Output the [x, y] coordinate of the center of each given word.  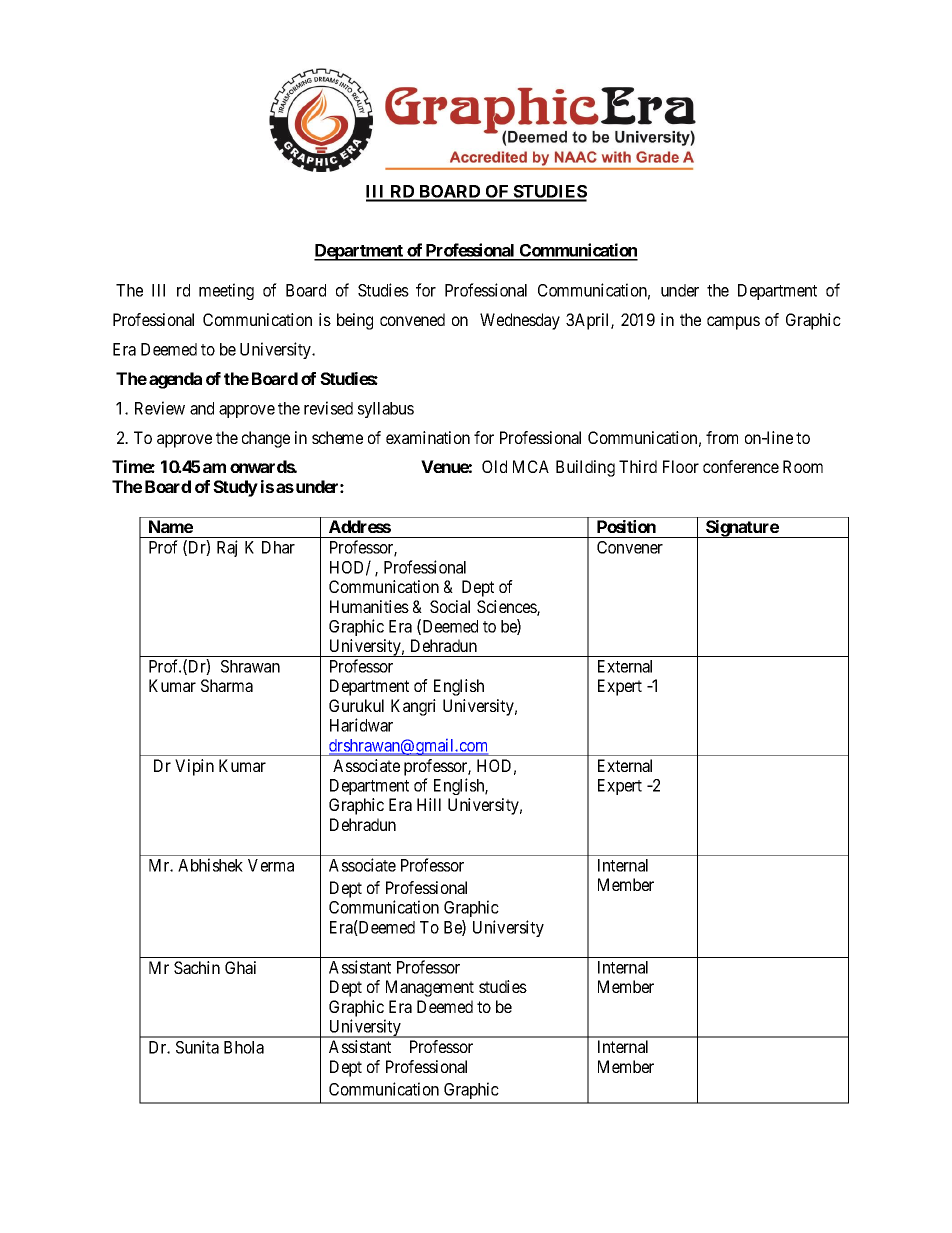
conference [741, 466]
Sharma [227, 685]
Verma [271, 865]
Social [450, 606]
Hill [429, 804]
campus [733, 323]
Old [494, 466]
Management [430, 988]
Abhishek [210, 865]
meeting [226, 291]
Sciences [507, 608]
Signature [742, 529]
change [266, 439]
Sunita [197, 1047]
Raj [227, 548]
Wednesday [520, 321]
